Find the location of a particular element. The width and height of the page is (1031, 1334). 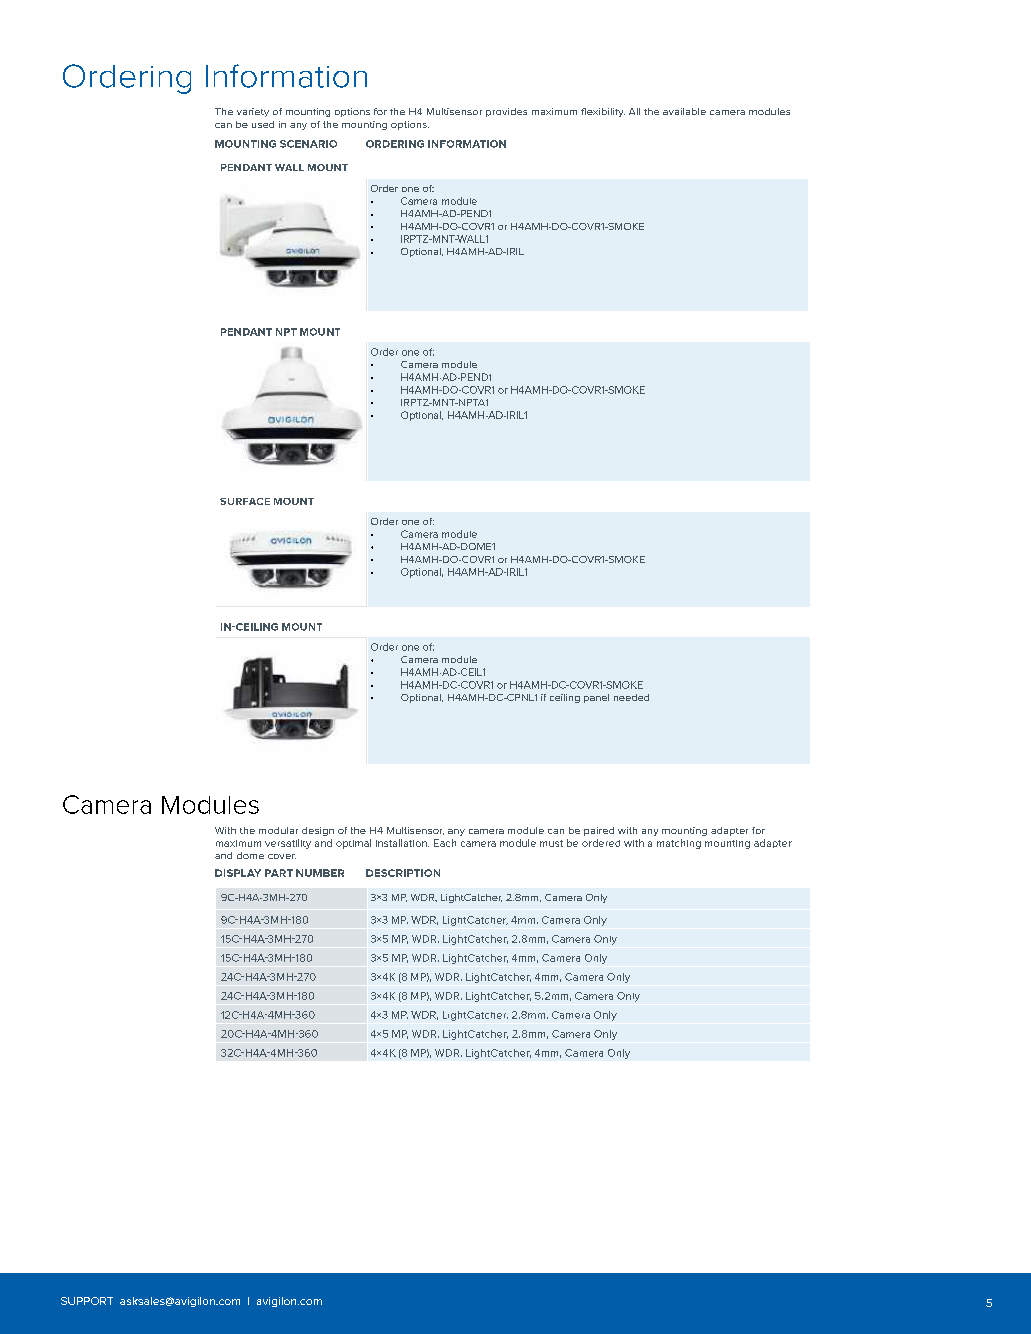

DESCRIPTION is located at coordinates (403, 873).
